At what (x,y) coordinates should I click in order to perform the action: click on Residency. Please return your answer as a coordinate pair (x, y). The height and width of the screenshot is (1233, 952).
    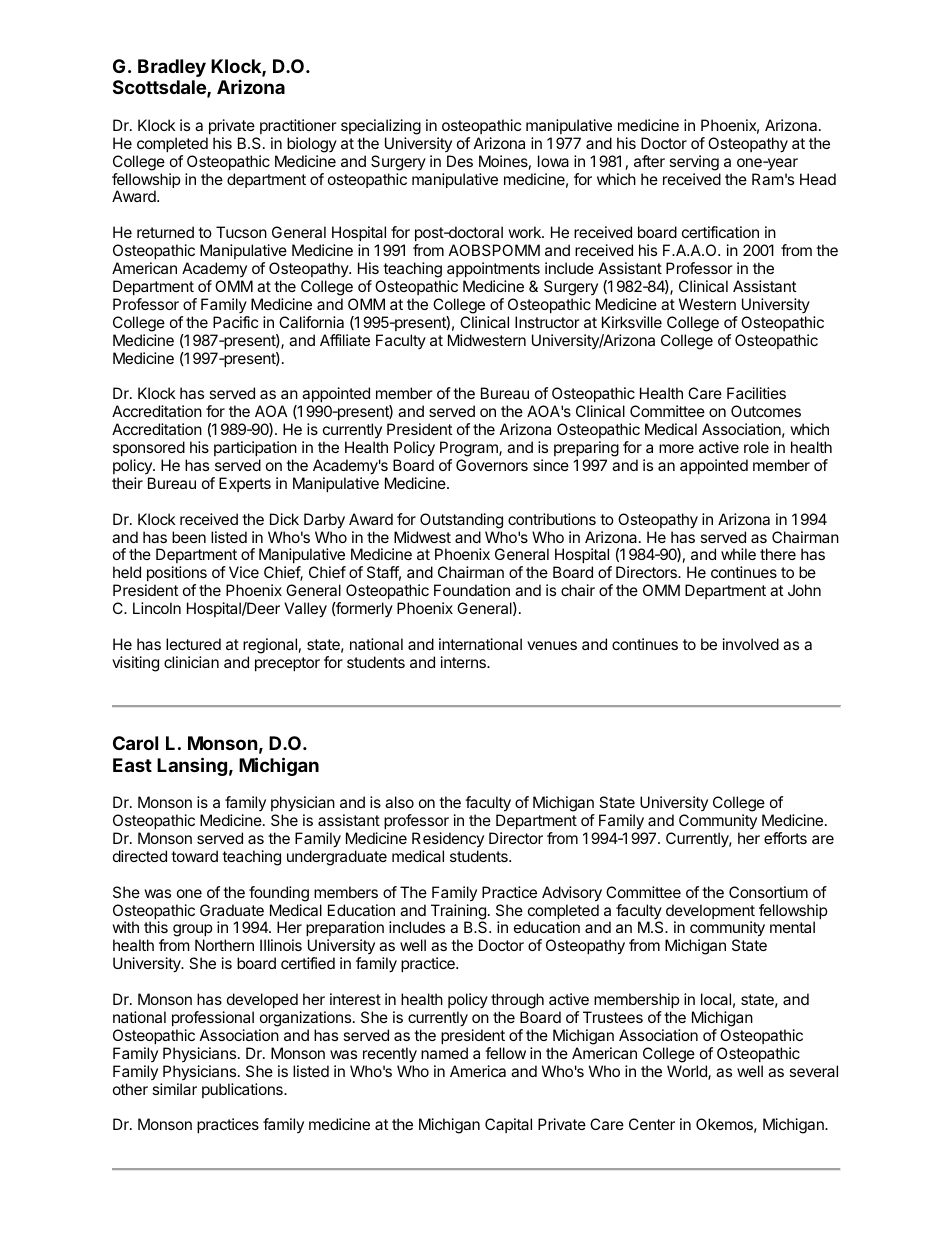
    Looking at the image, I should click on (448, 839).
